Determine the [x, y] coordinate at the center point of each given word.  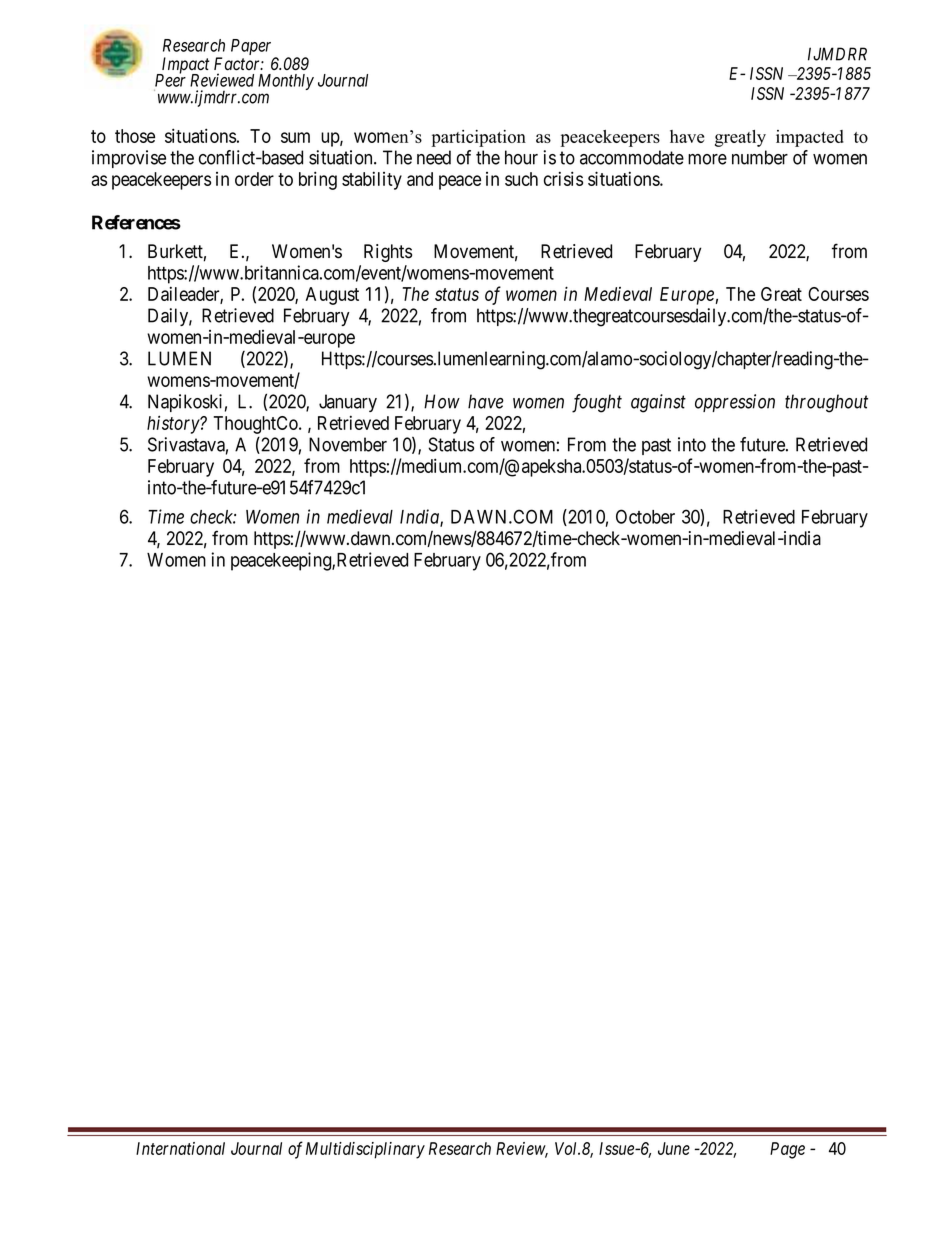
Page [787, 1150]
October [645, 516]
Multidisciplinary [365, 1150]
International [180, 1148]
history [174, 424]
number [760, 157]
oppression [735, 403]
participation [479, 138]
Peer [170, 80]
